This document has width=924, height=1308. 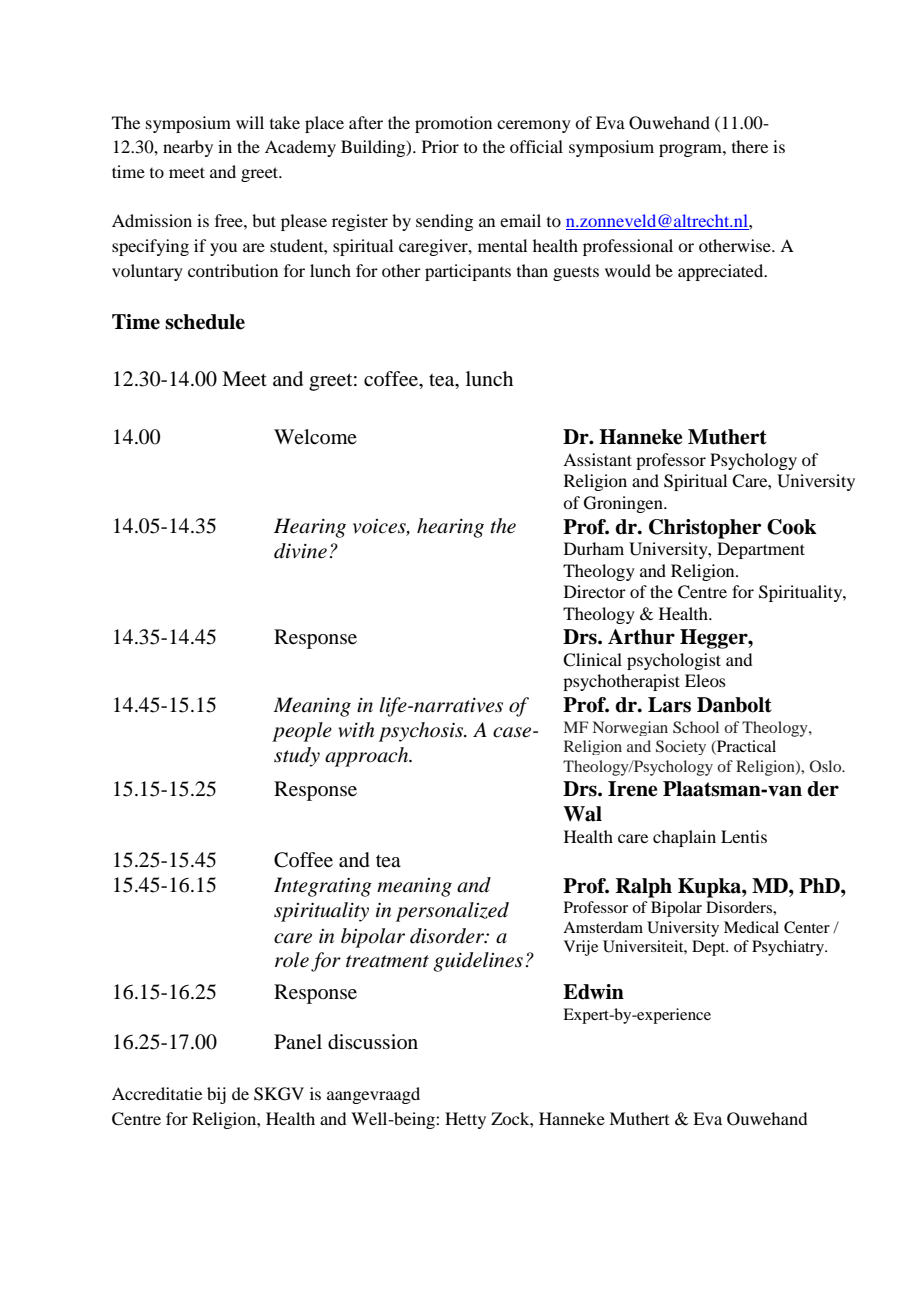 What do you see at coordinates (440, 146) in the document?
I see `Prior` at bounding box center [440, 146].
